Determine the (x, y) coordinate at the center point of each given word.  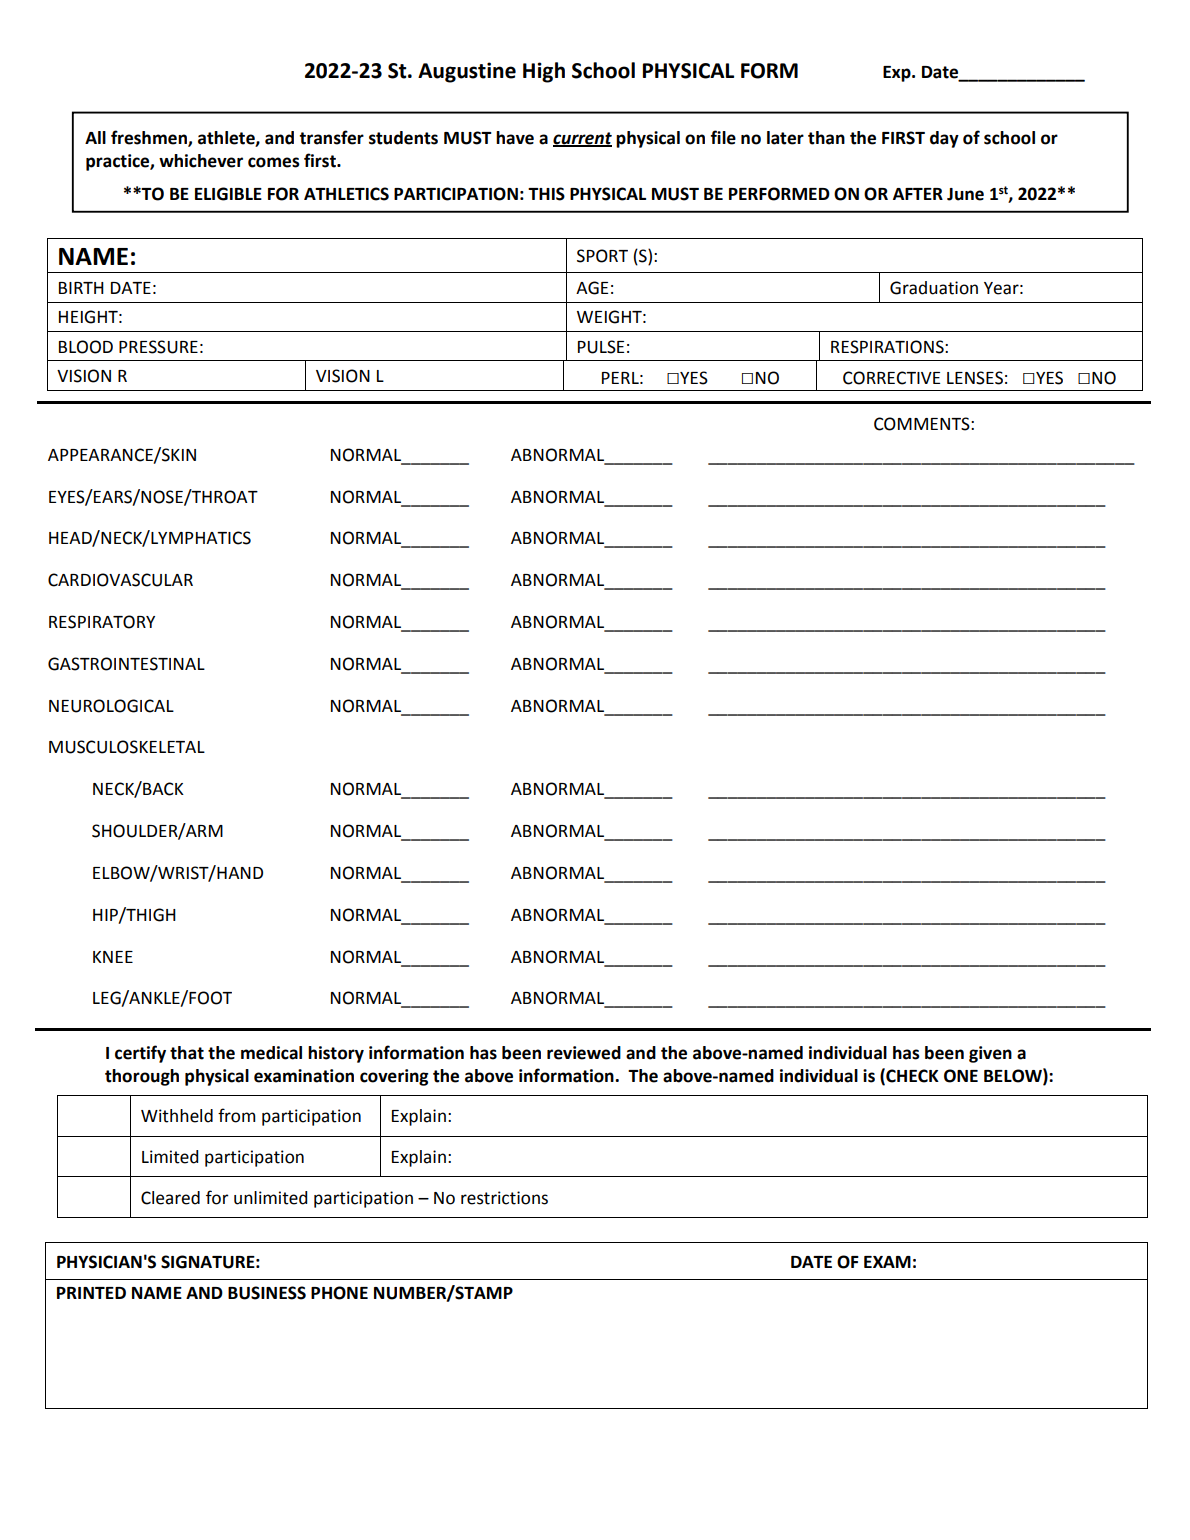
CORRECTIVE (891, 378)
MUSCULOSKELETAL (127, 747)
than (826, 138)
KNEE (113, 957)
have (515, 138)
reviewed (584, 1053)
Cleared (170, 1198)
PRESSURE (158, 347)
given (990, 1054)
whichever (201, 161)
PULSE (601, 347)
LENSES (975, 378)
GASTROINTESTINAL (126, 664)
